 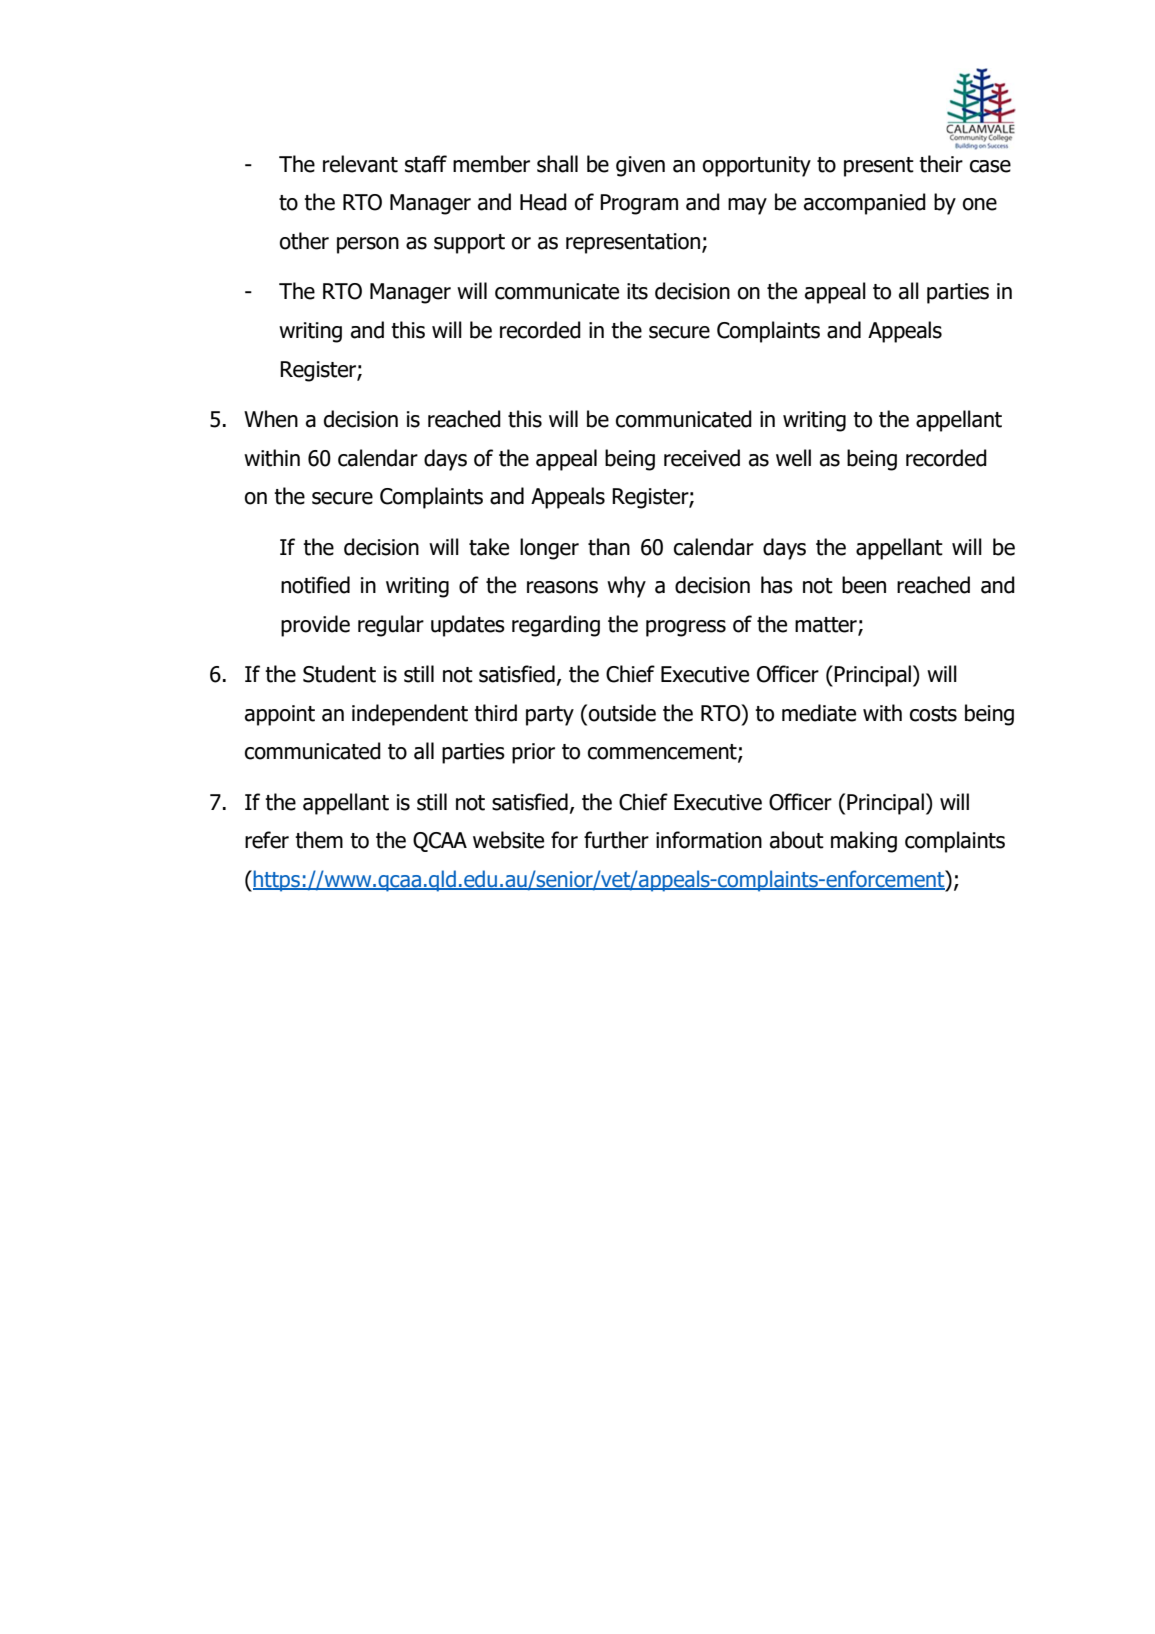 What do you see at coordinates (319, 840) in the screenshot?
I see `them` at bounding box center [319, 840].
